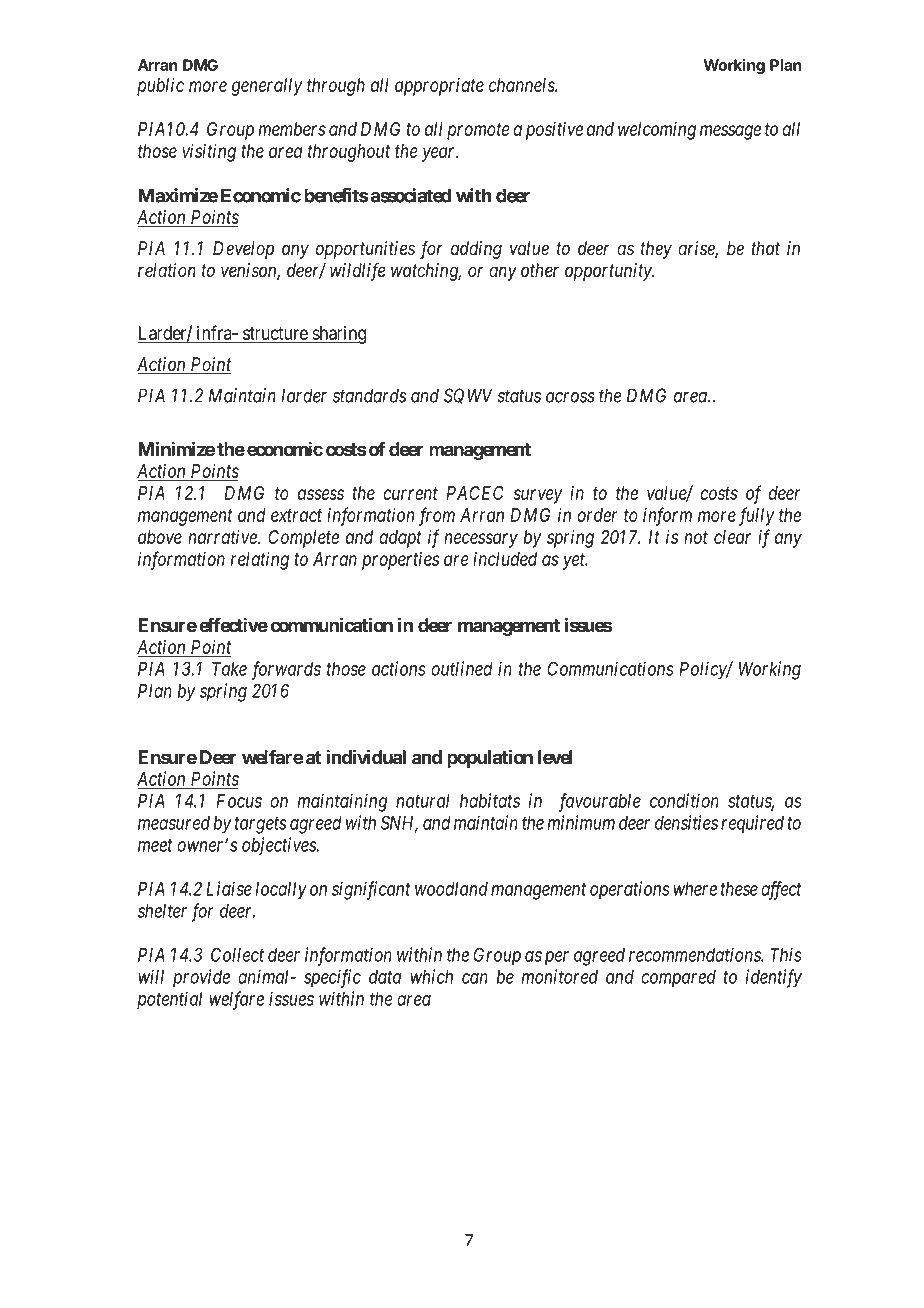  I want to click on Take, so click(229, 669).
